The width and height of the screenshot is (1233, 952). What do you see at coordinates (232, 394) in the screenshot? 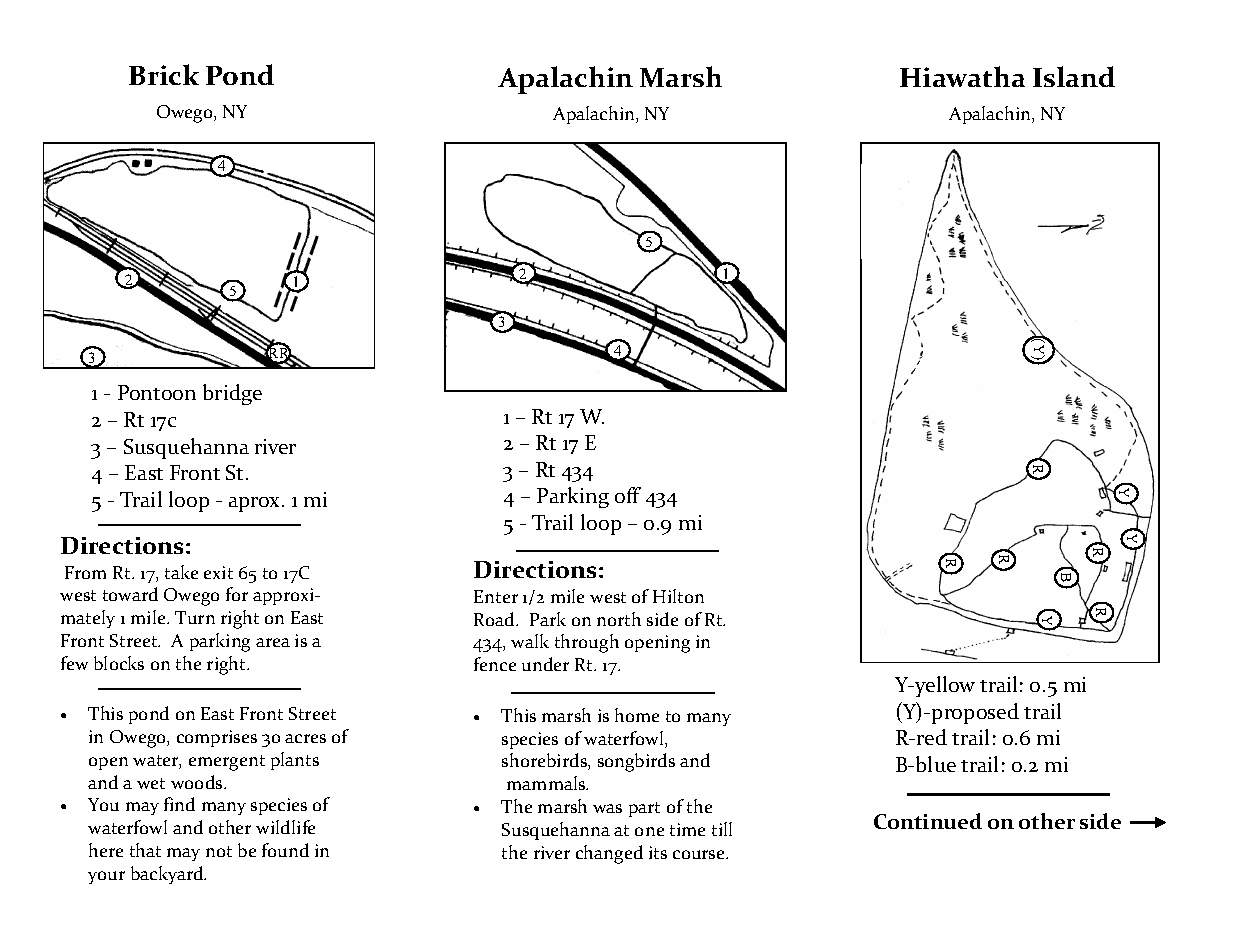
I see `bridge` at bounding box center [232, 394].
